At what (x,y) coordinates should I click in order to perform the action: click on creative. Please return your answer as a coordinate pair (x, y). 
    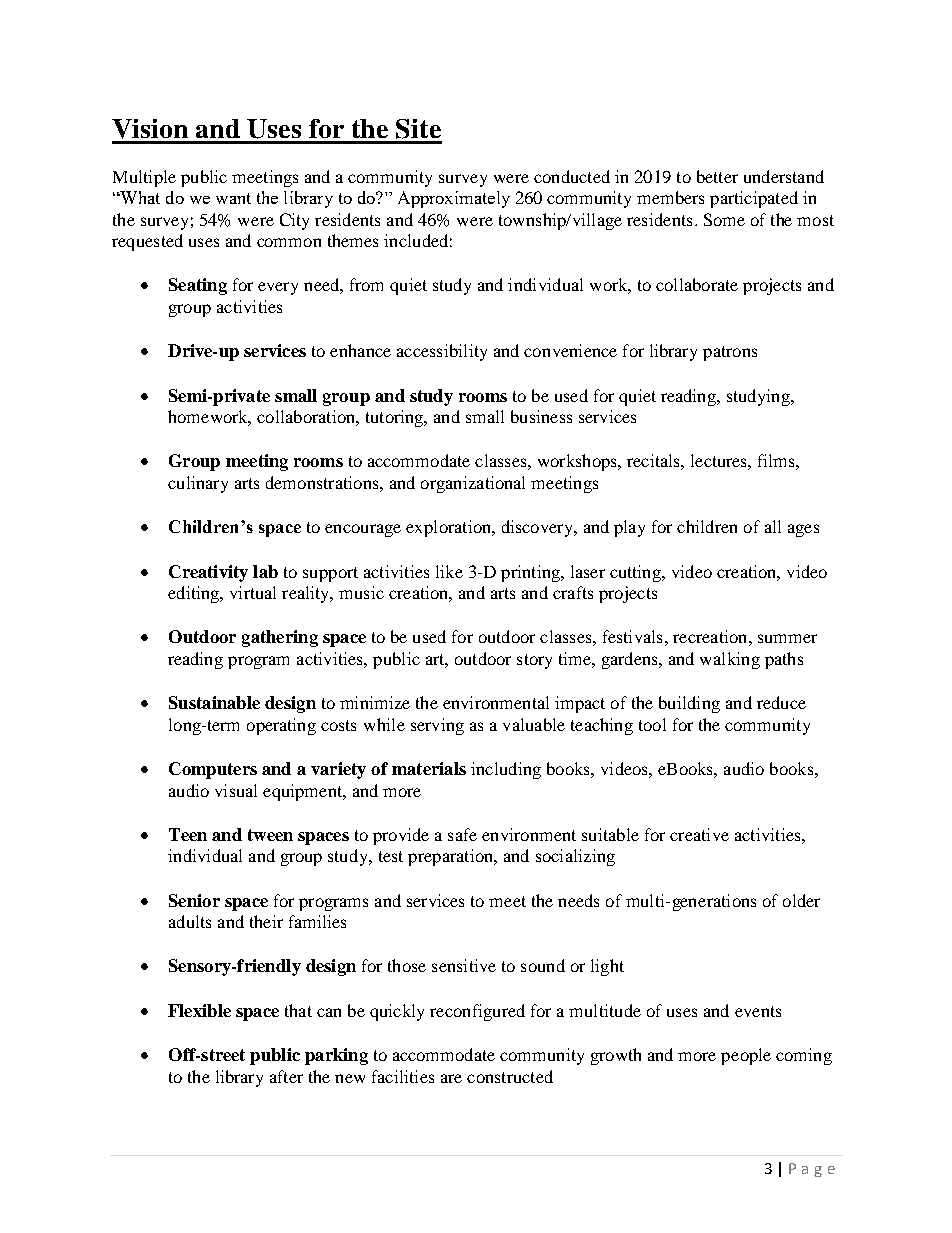
    Looking at the image, I should click on (699, 834).
